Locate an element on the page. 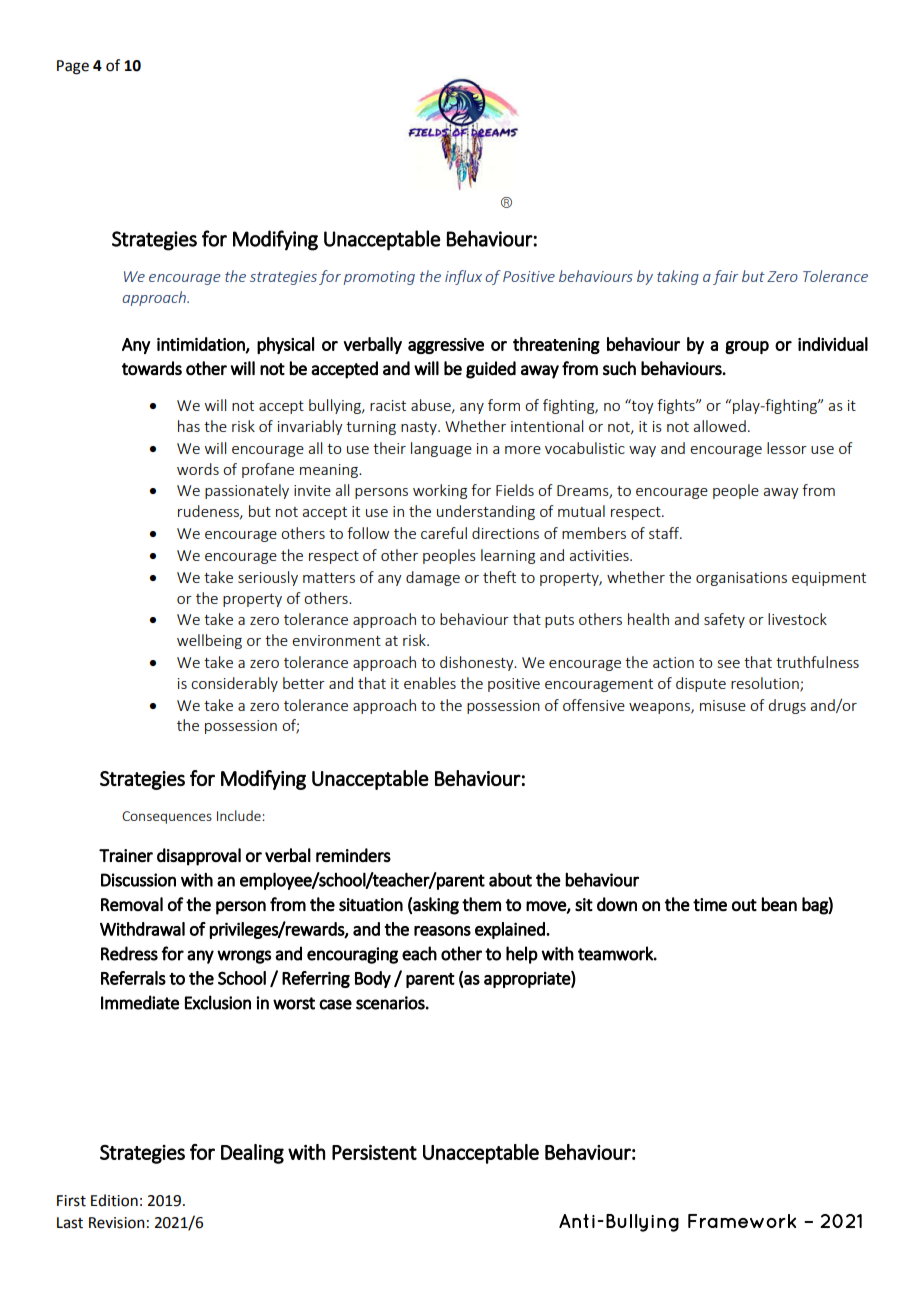  fair is located at coordinates (725, 277).
